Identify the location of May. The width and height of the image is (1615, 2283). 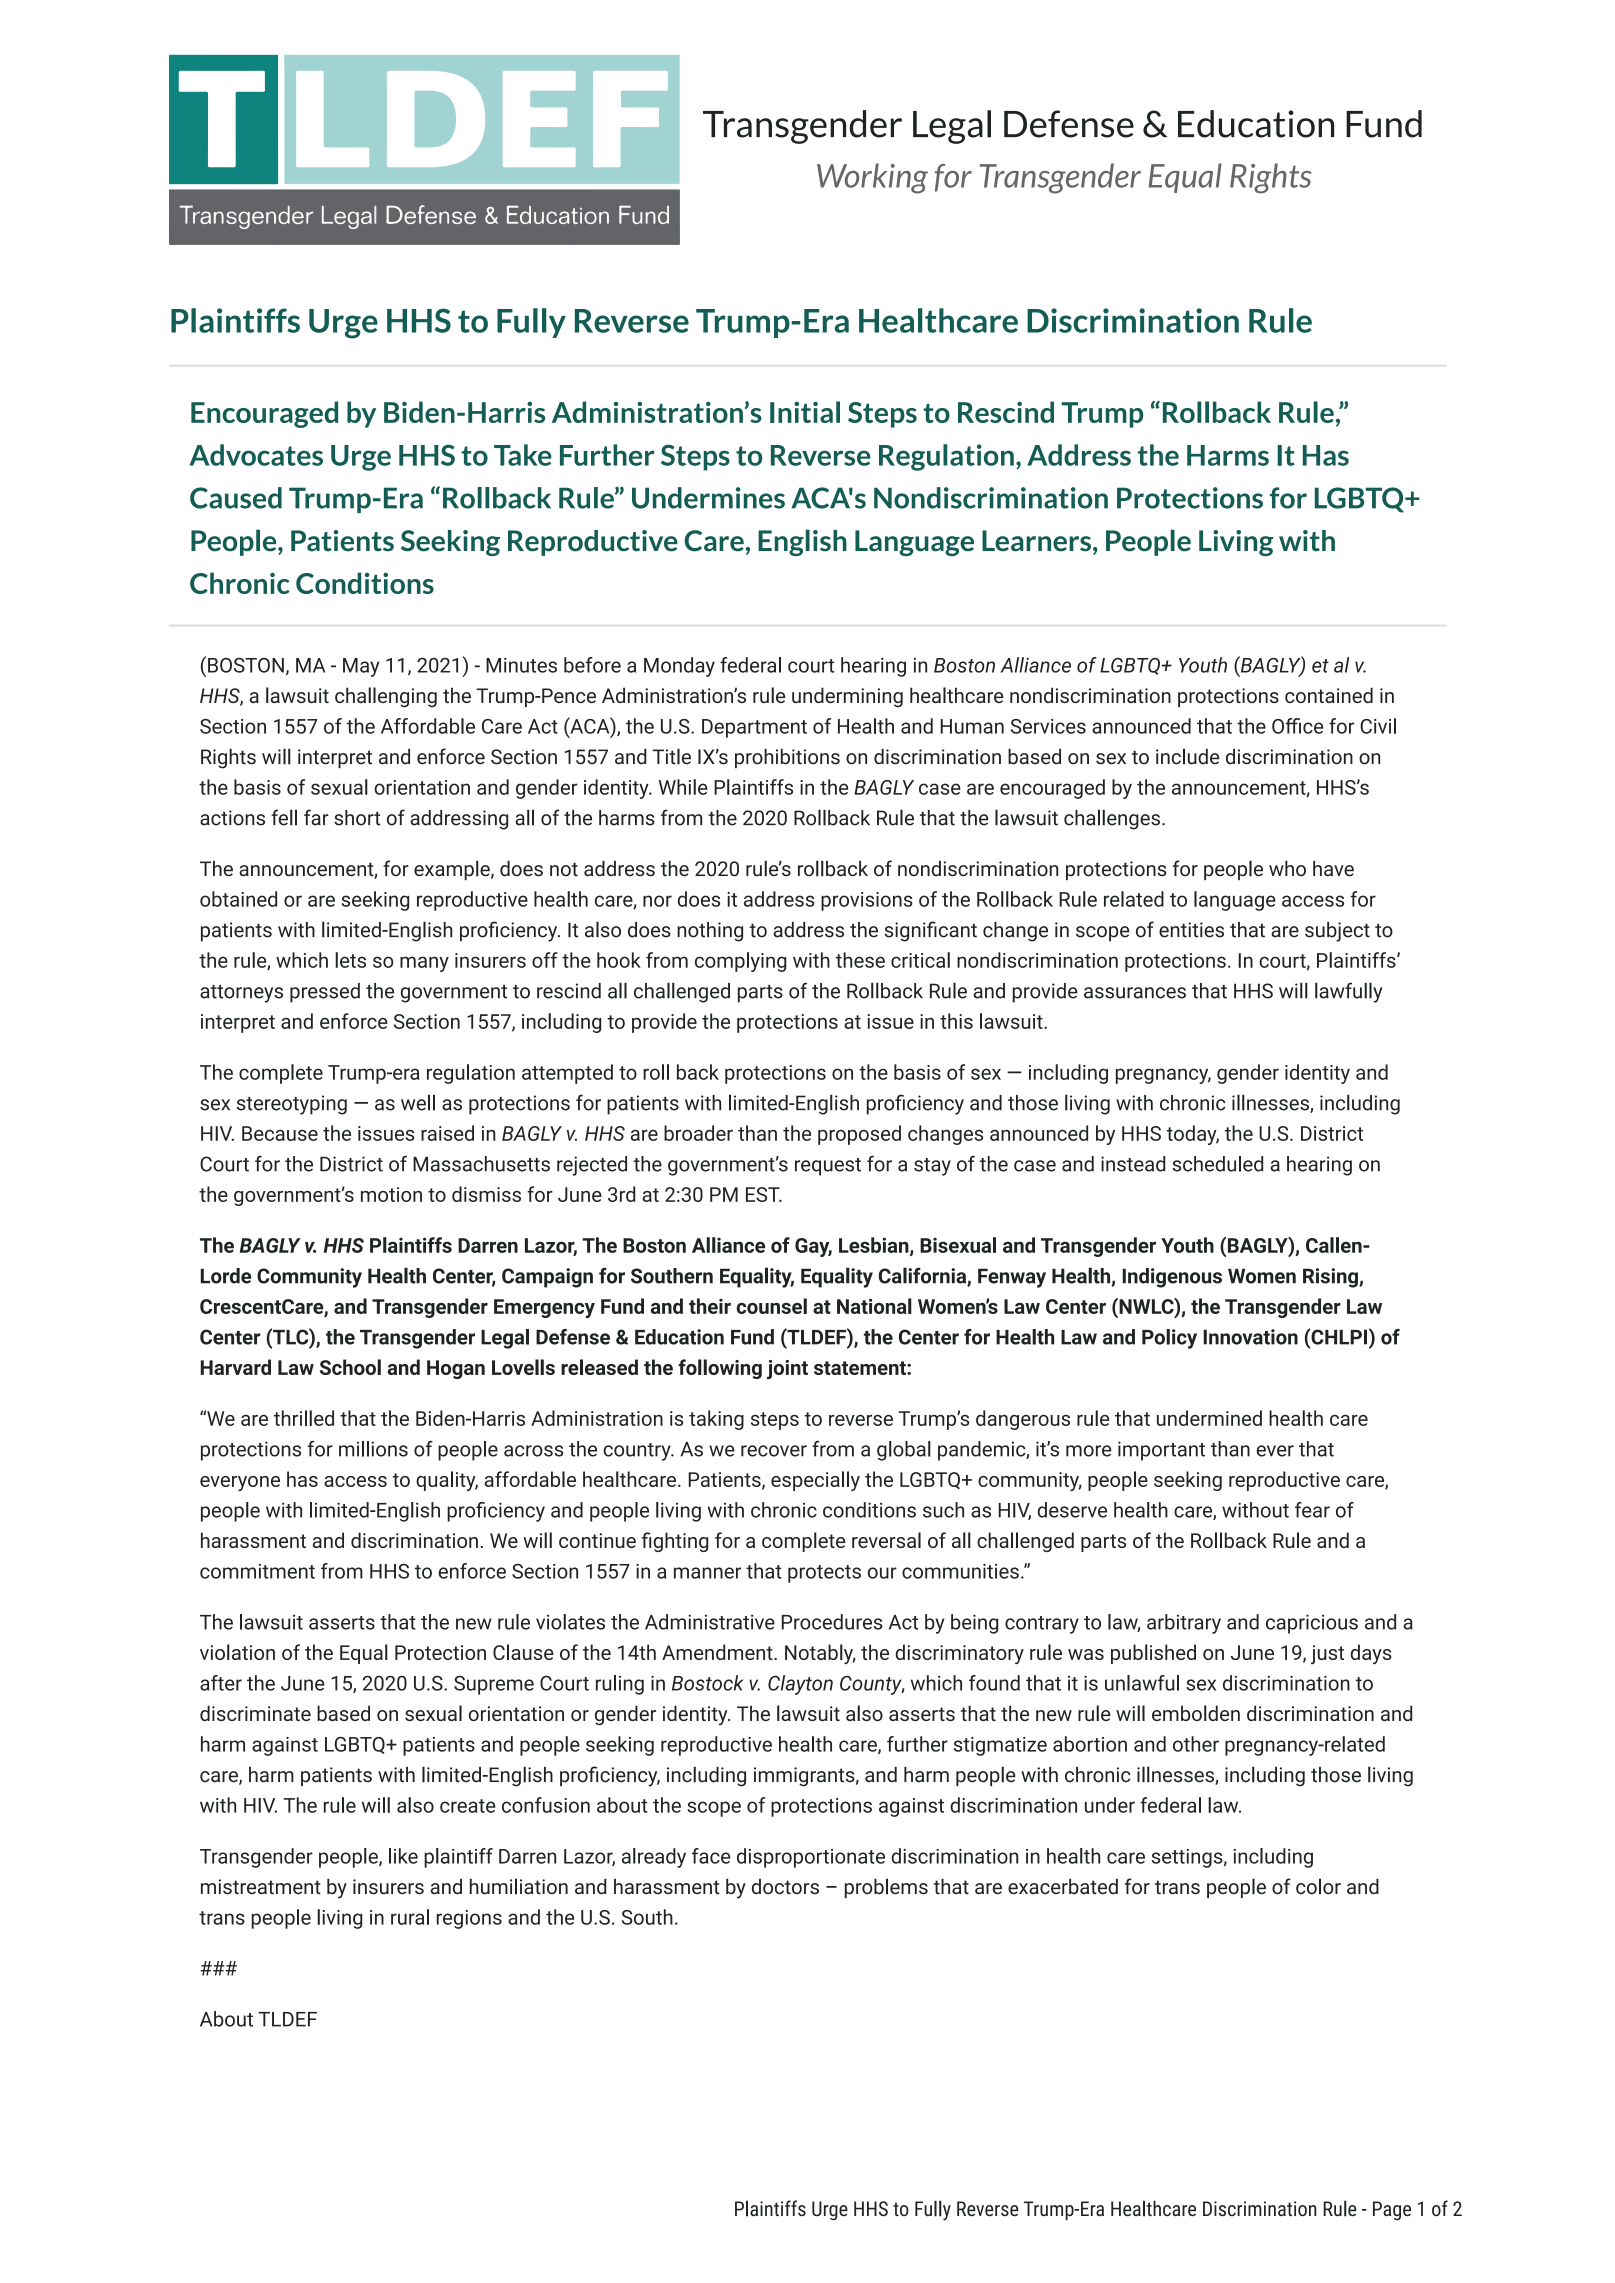
(361, 667).
